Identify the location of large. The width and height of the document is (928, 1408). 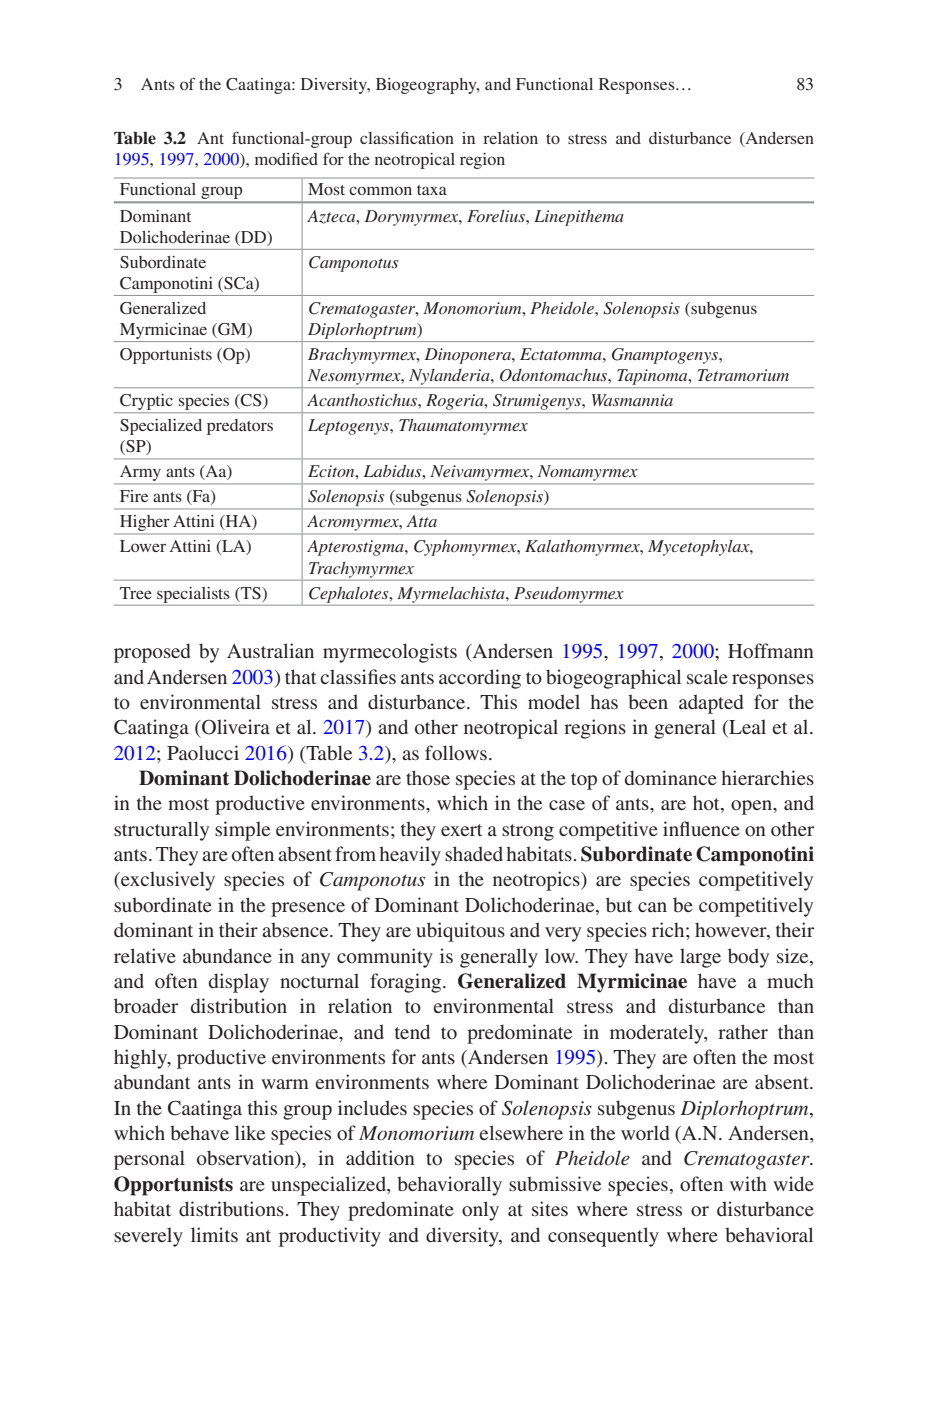
(700, 958).
